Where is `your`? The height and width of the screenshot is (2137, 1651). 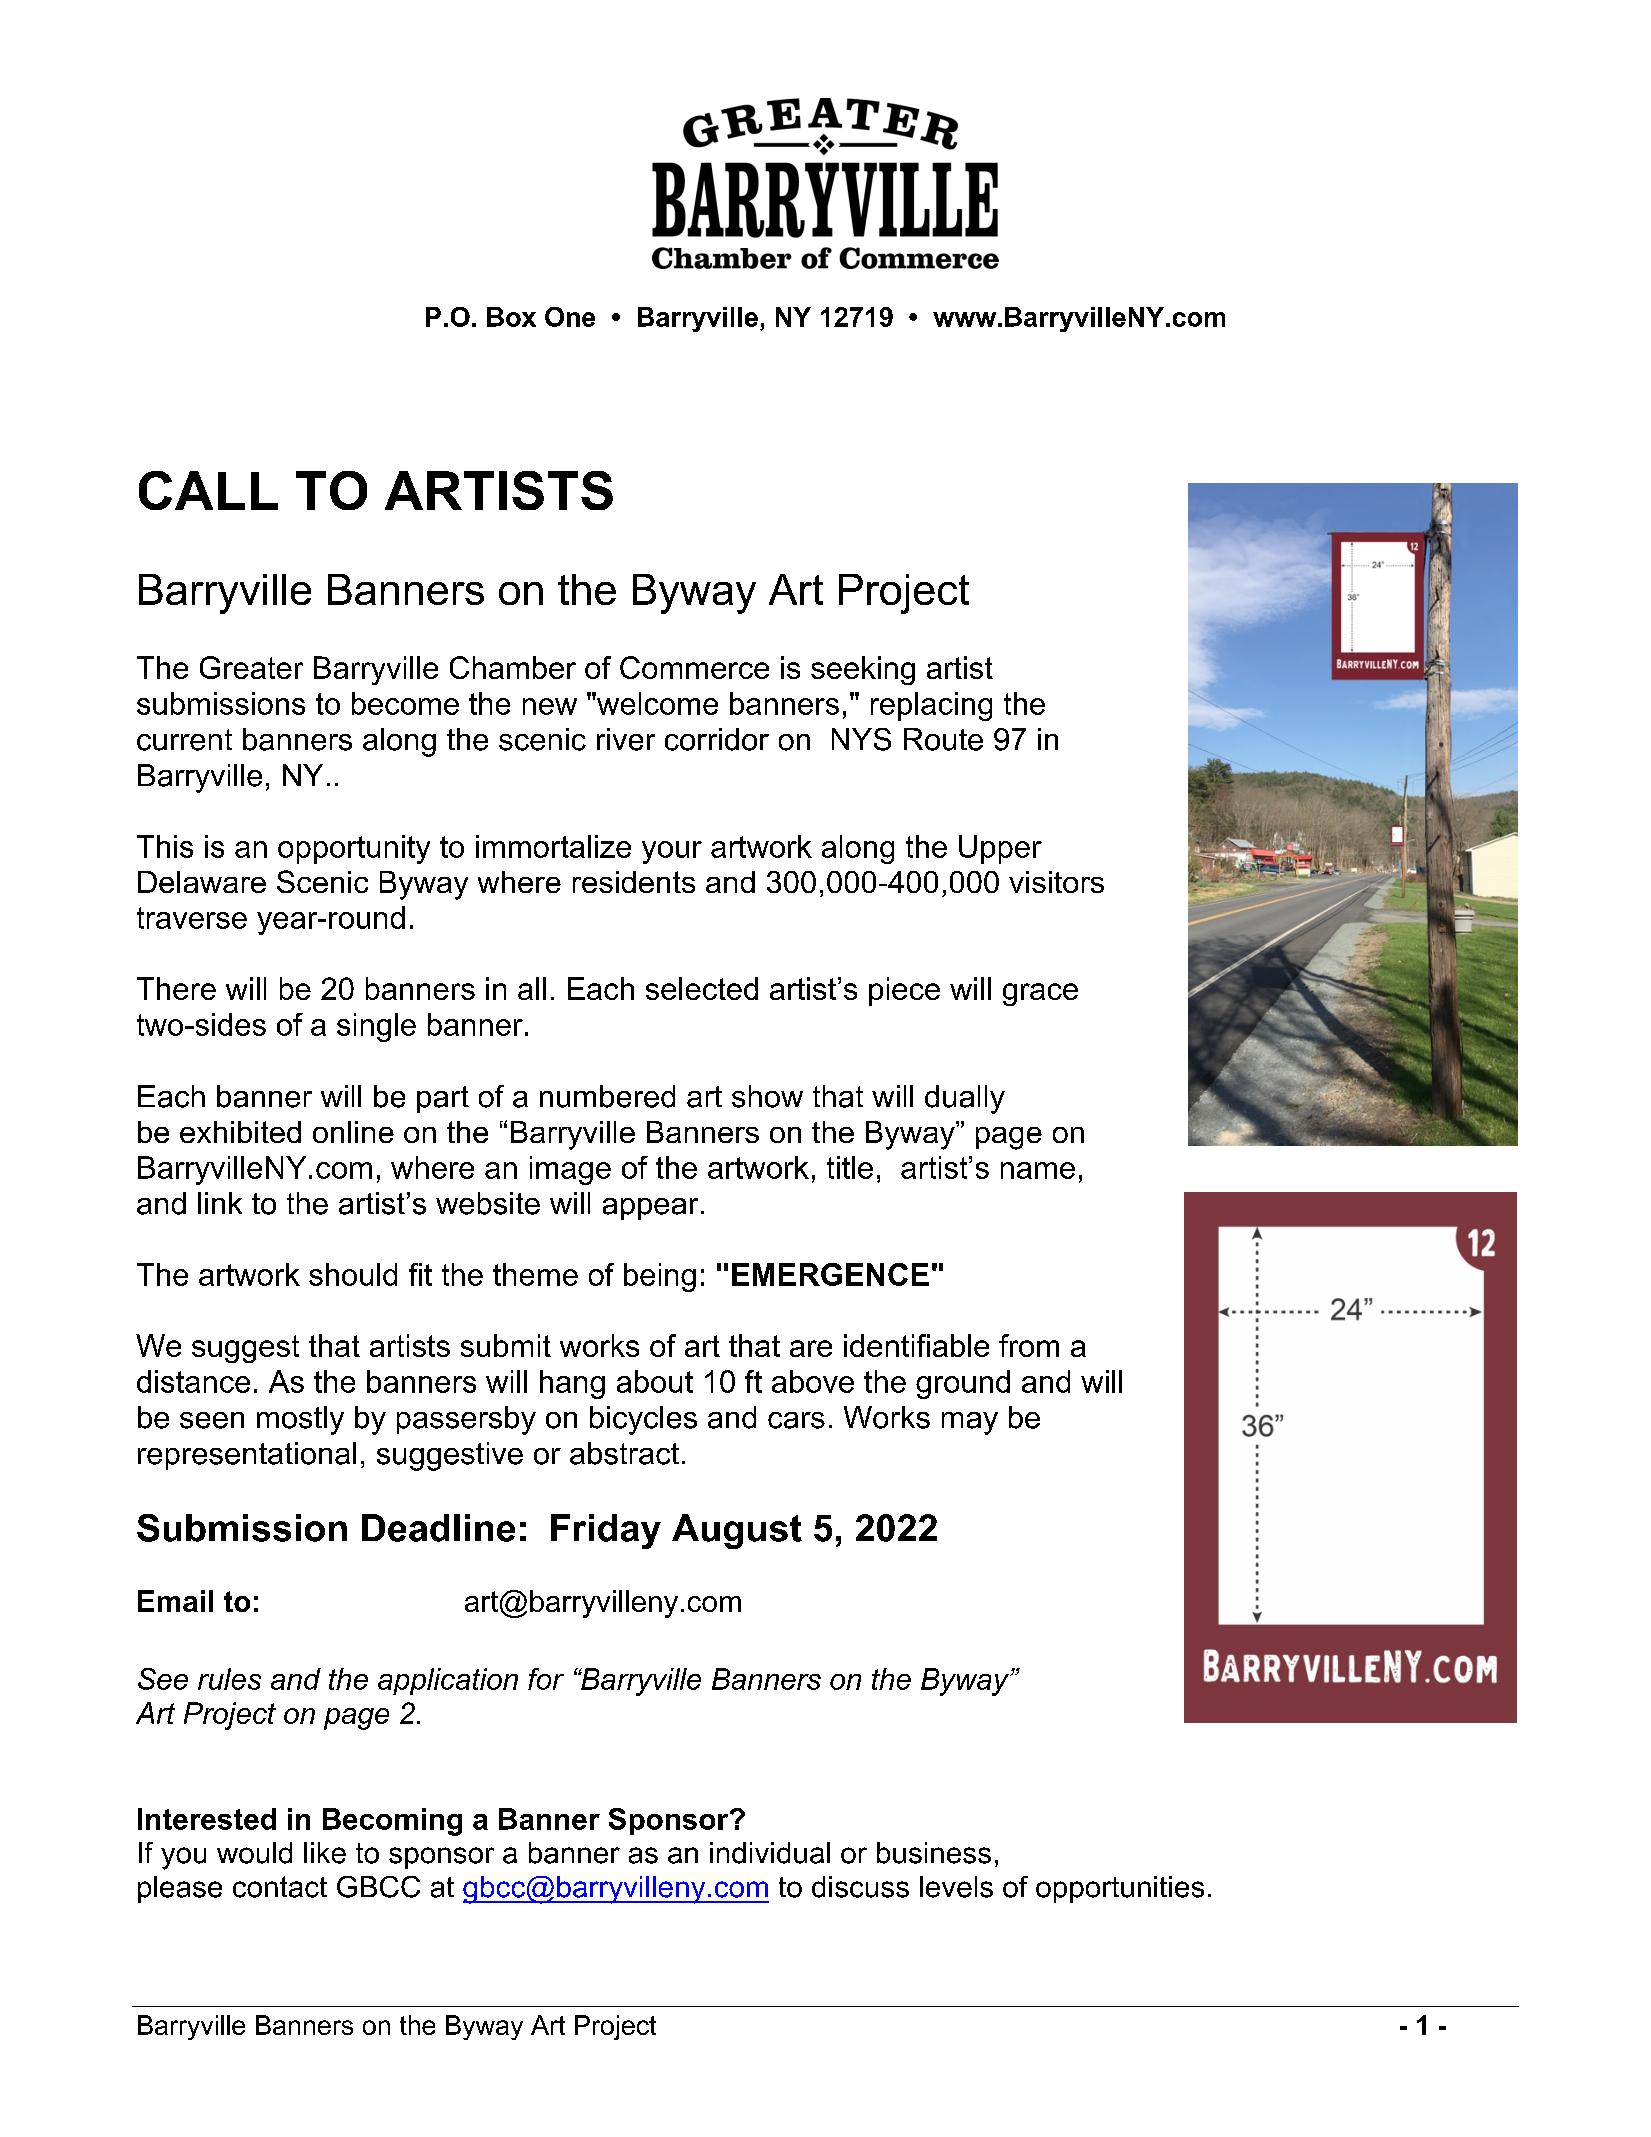
your is located at coordinates (672, 852).
